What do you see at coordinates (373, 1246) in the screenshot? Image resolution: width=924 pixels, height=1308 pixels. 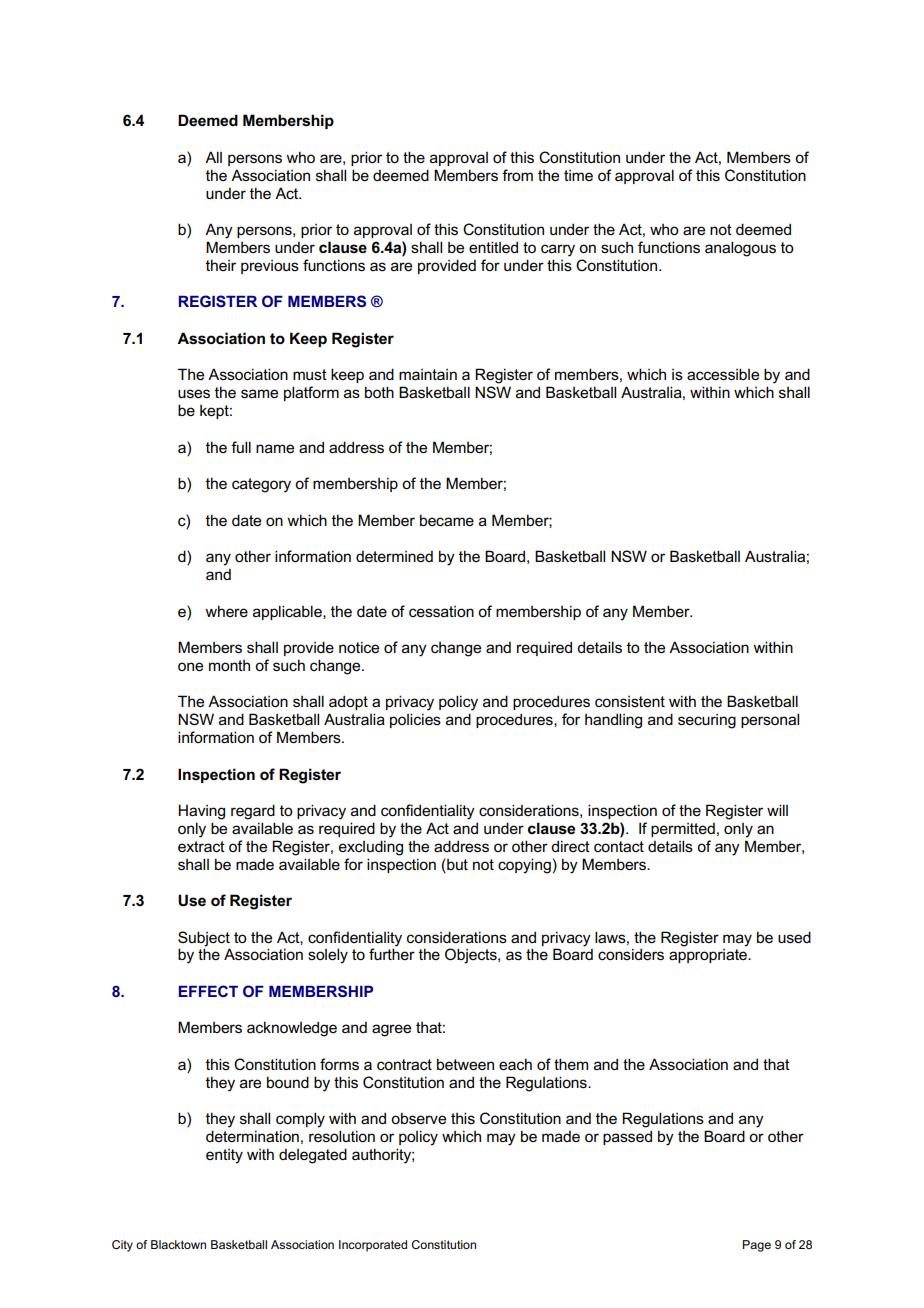 I see `Incorporated` at bounding box center [373, 1246].
